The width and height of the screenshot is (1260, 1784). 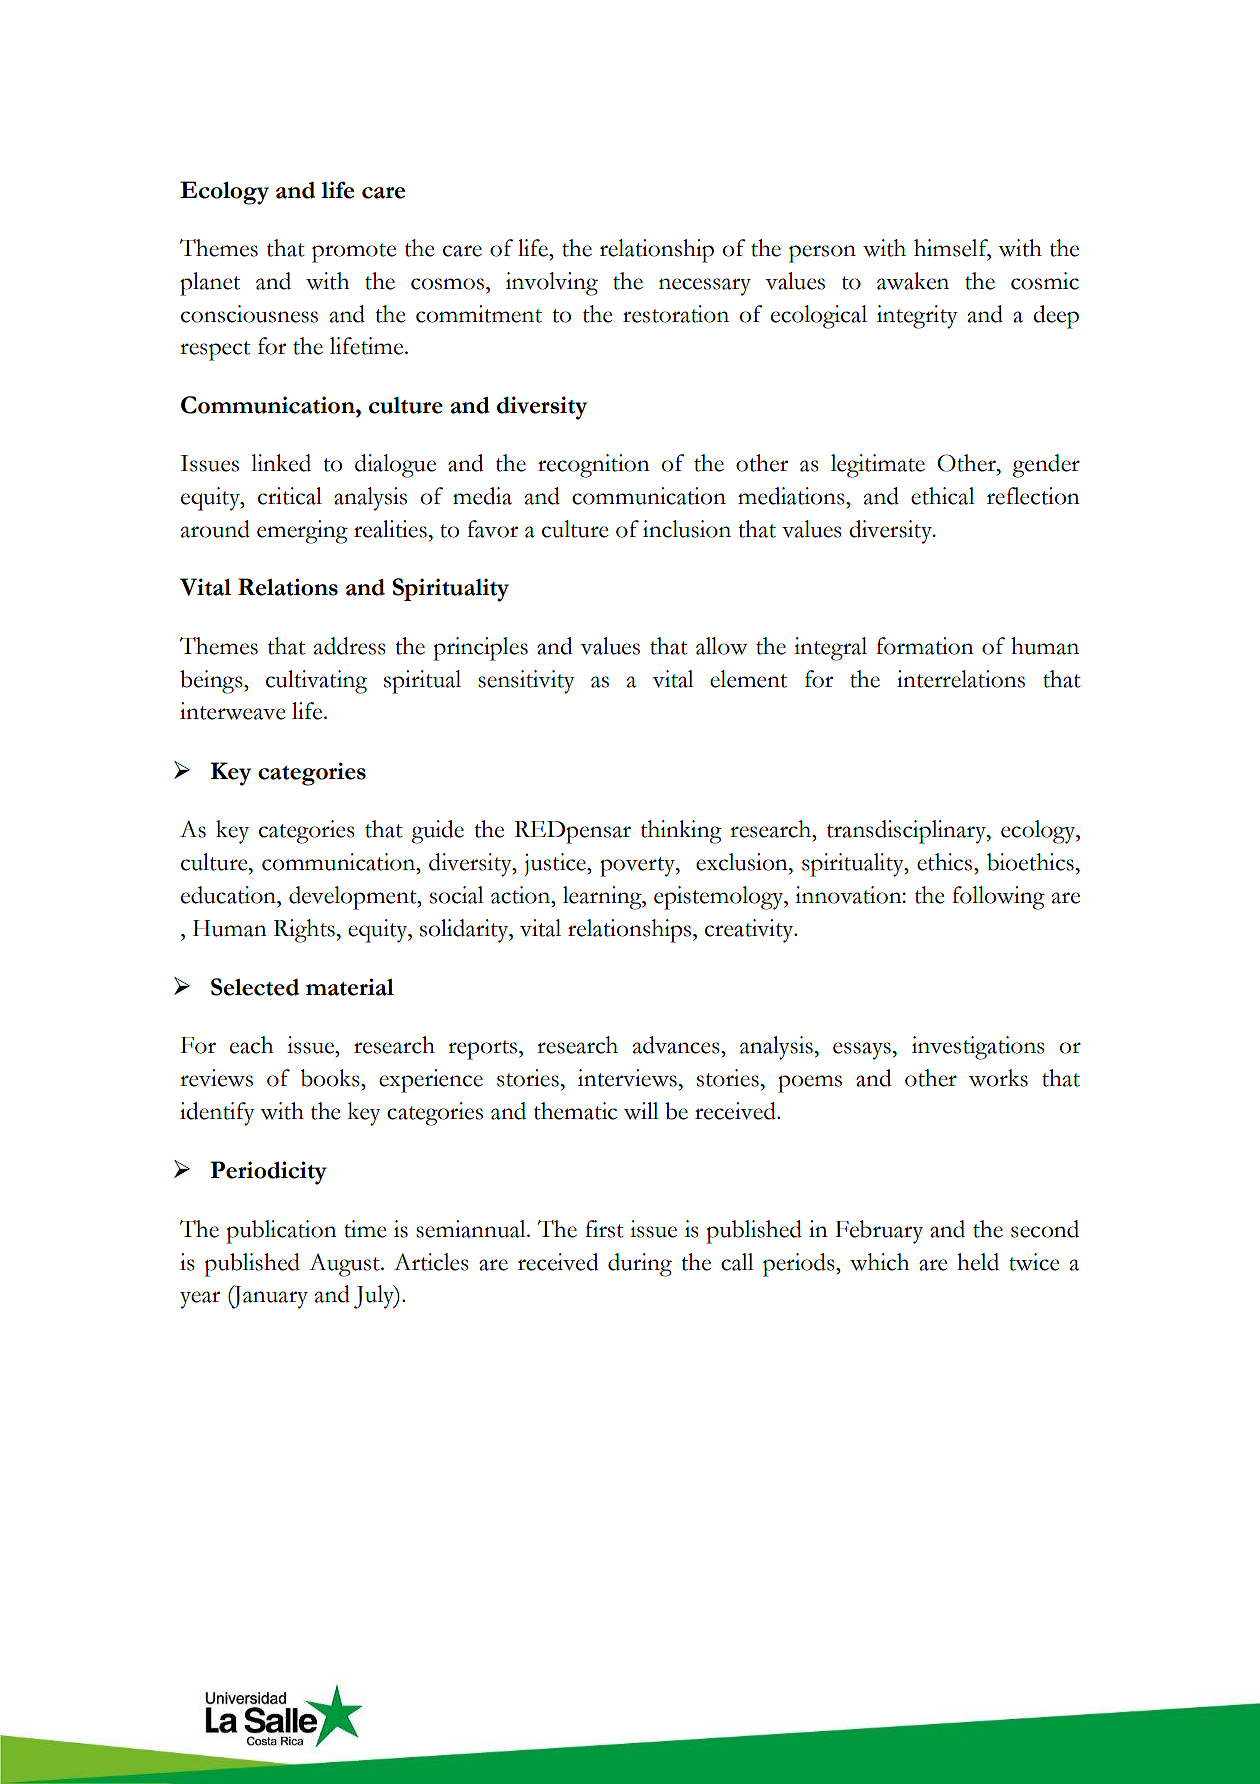 I want to click on following, so click(x=998, y=898).
